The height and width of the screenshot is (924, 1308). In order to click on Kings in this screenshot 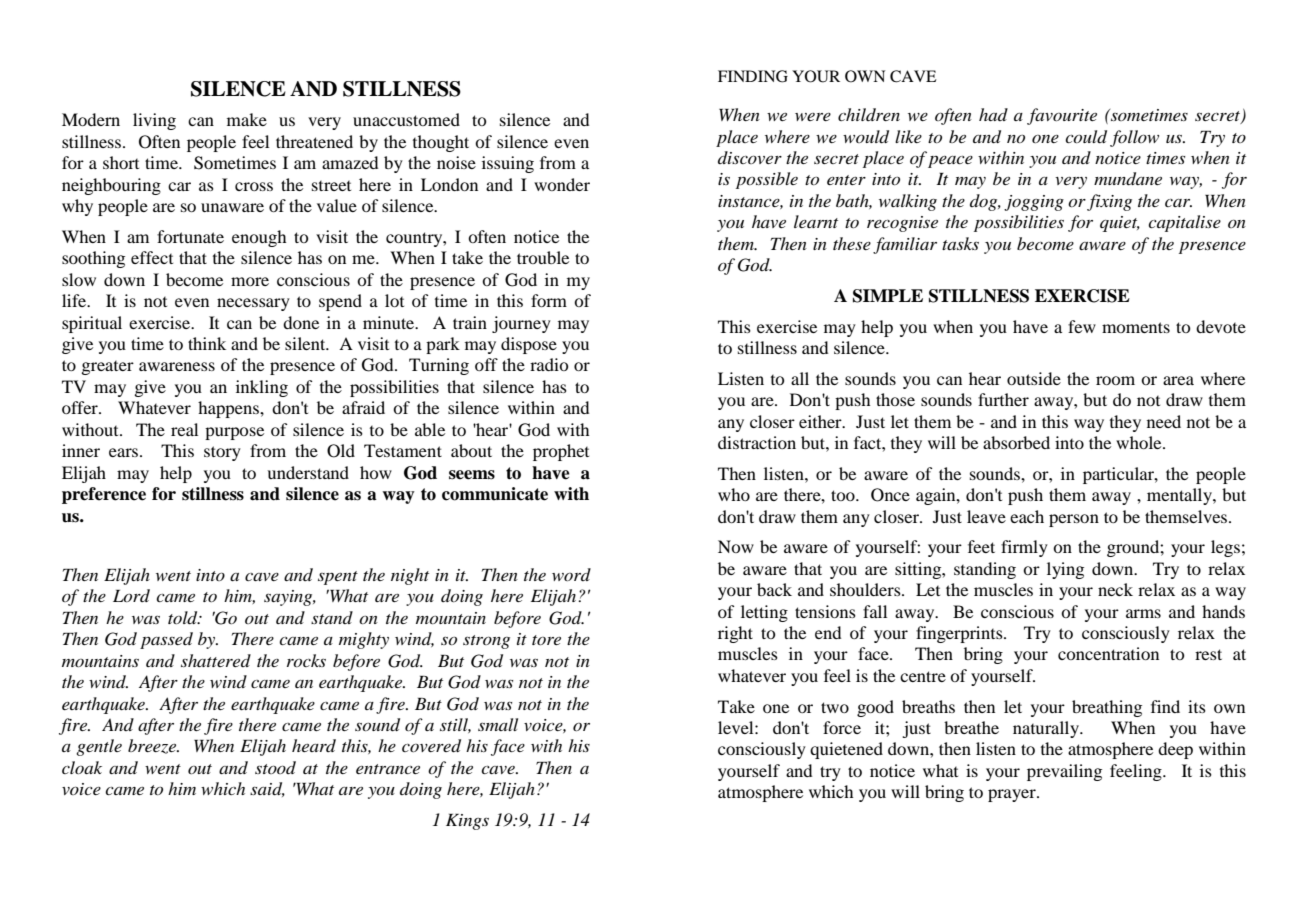, I will do `click(467, 822)`.
